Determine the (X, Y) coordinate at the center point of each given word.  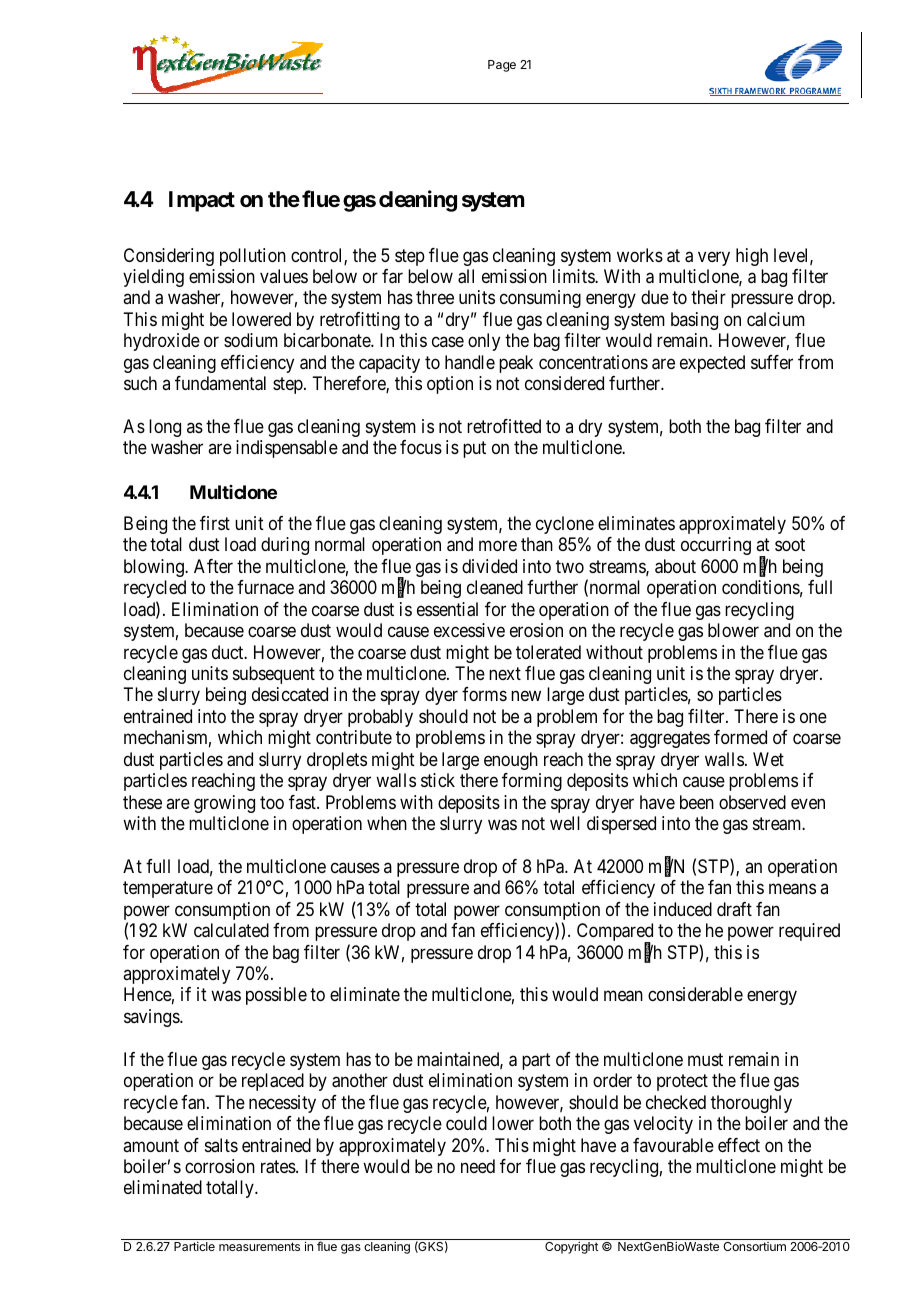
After (213, 566)
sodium (251, 340)
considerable (695, 994)
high (752, 257)
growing (224, 804)
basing (694, 321)
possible (276, 996)
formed (740, 737)
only (484, 342)
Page (502, 66)
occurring (716, 546)
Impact (202, 201)
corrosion (220, 1166)
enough (511, 761)
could (466, 1123)
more (498, 546)
